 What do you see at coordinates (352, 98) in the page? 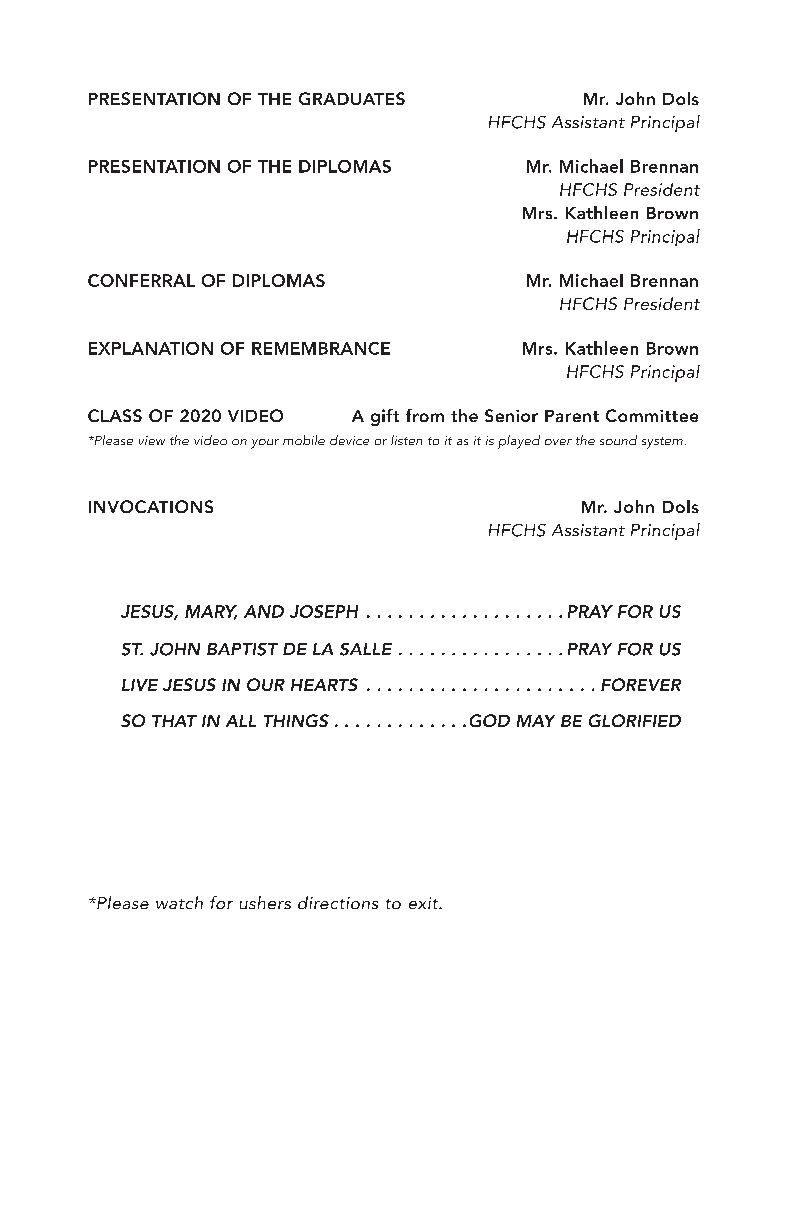
I see `GRADUATES` at bounding box center [352, 98].
